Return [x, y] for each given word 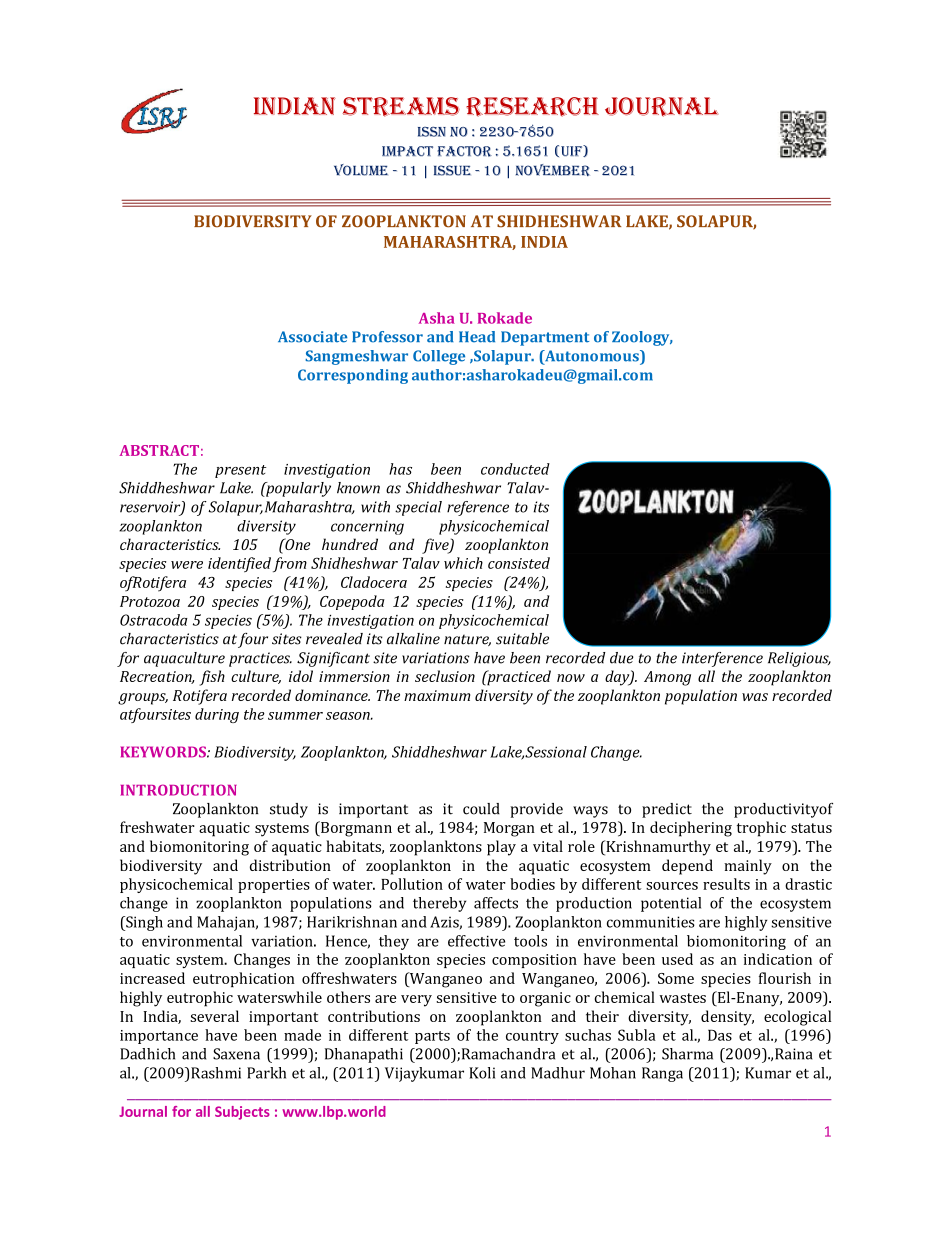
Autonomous [592, 357]
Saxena [236, 1054]
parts [432, 1037]
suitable [522, 639]
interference [722, 659]
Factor [464, 151]
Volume [361, 170]
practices [260, 659]
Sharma [687, 1054]
